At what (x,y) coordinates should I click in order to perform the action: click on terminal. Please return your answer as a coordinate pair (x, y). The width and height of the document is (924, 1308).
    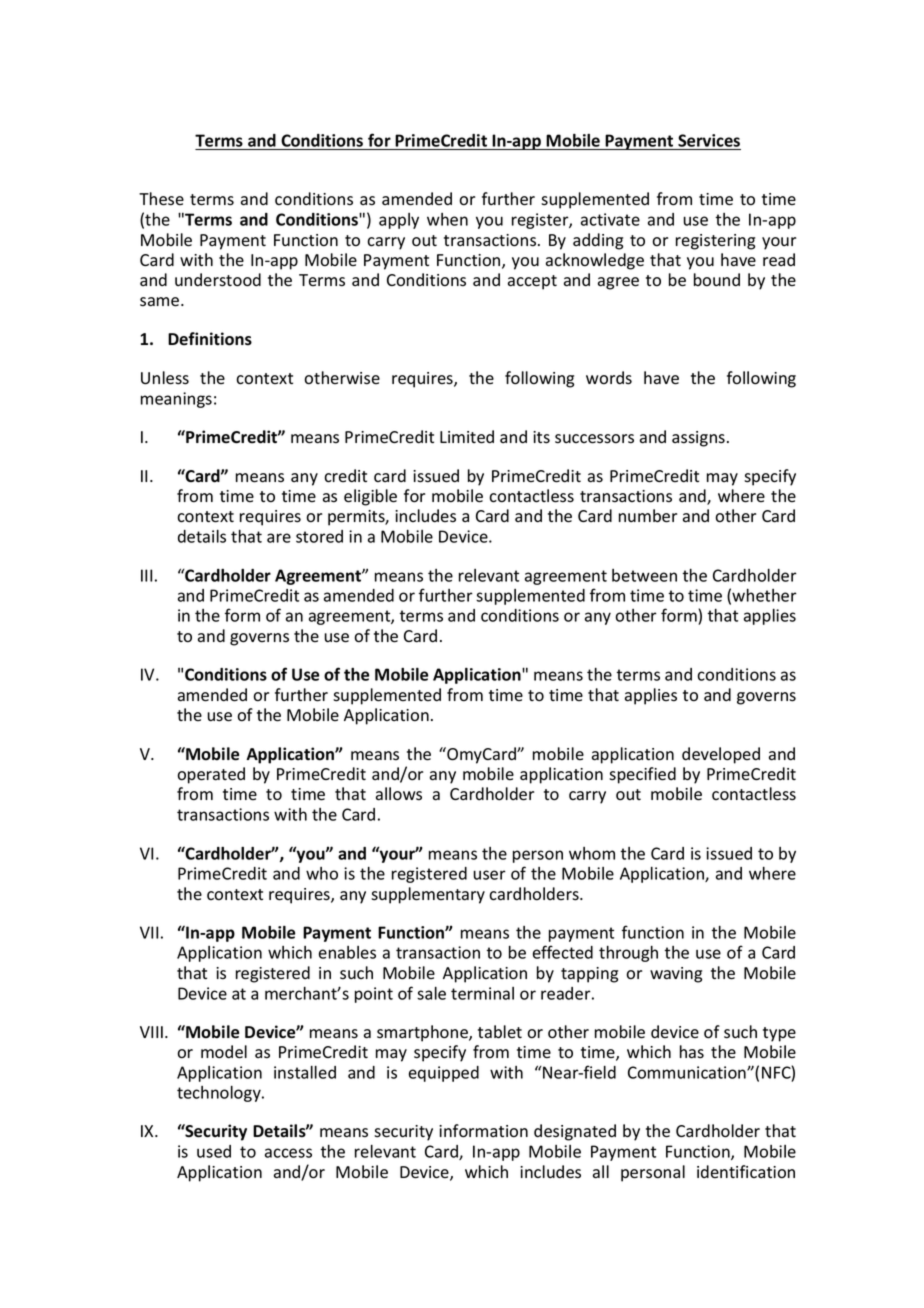
    Looking at the image, I should click on (482, 993).
